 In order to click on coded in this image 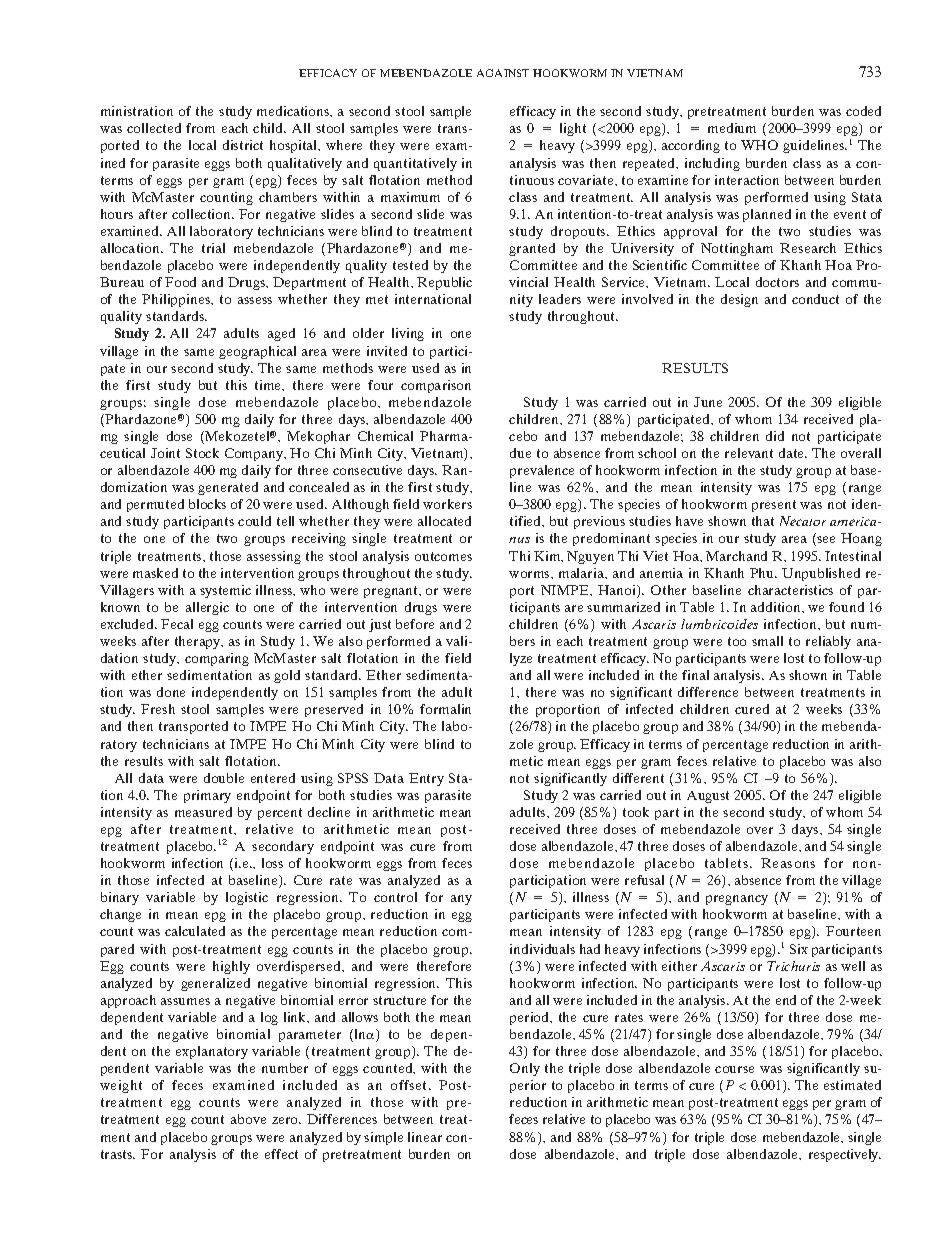, I will do `click(863, 111)`.
